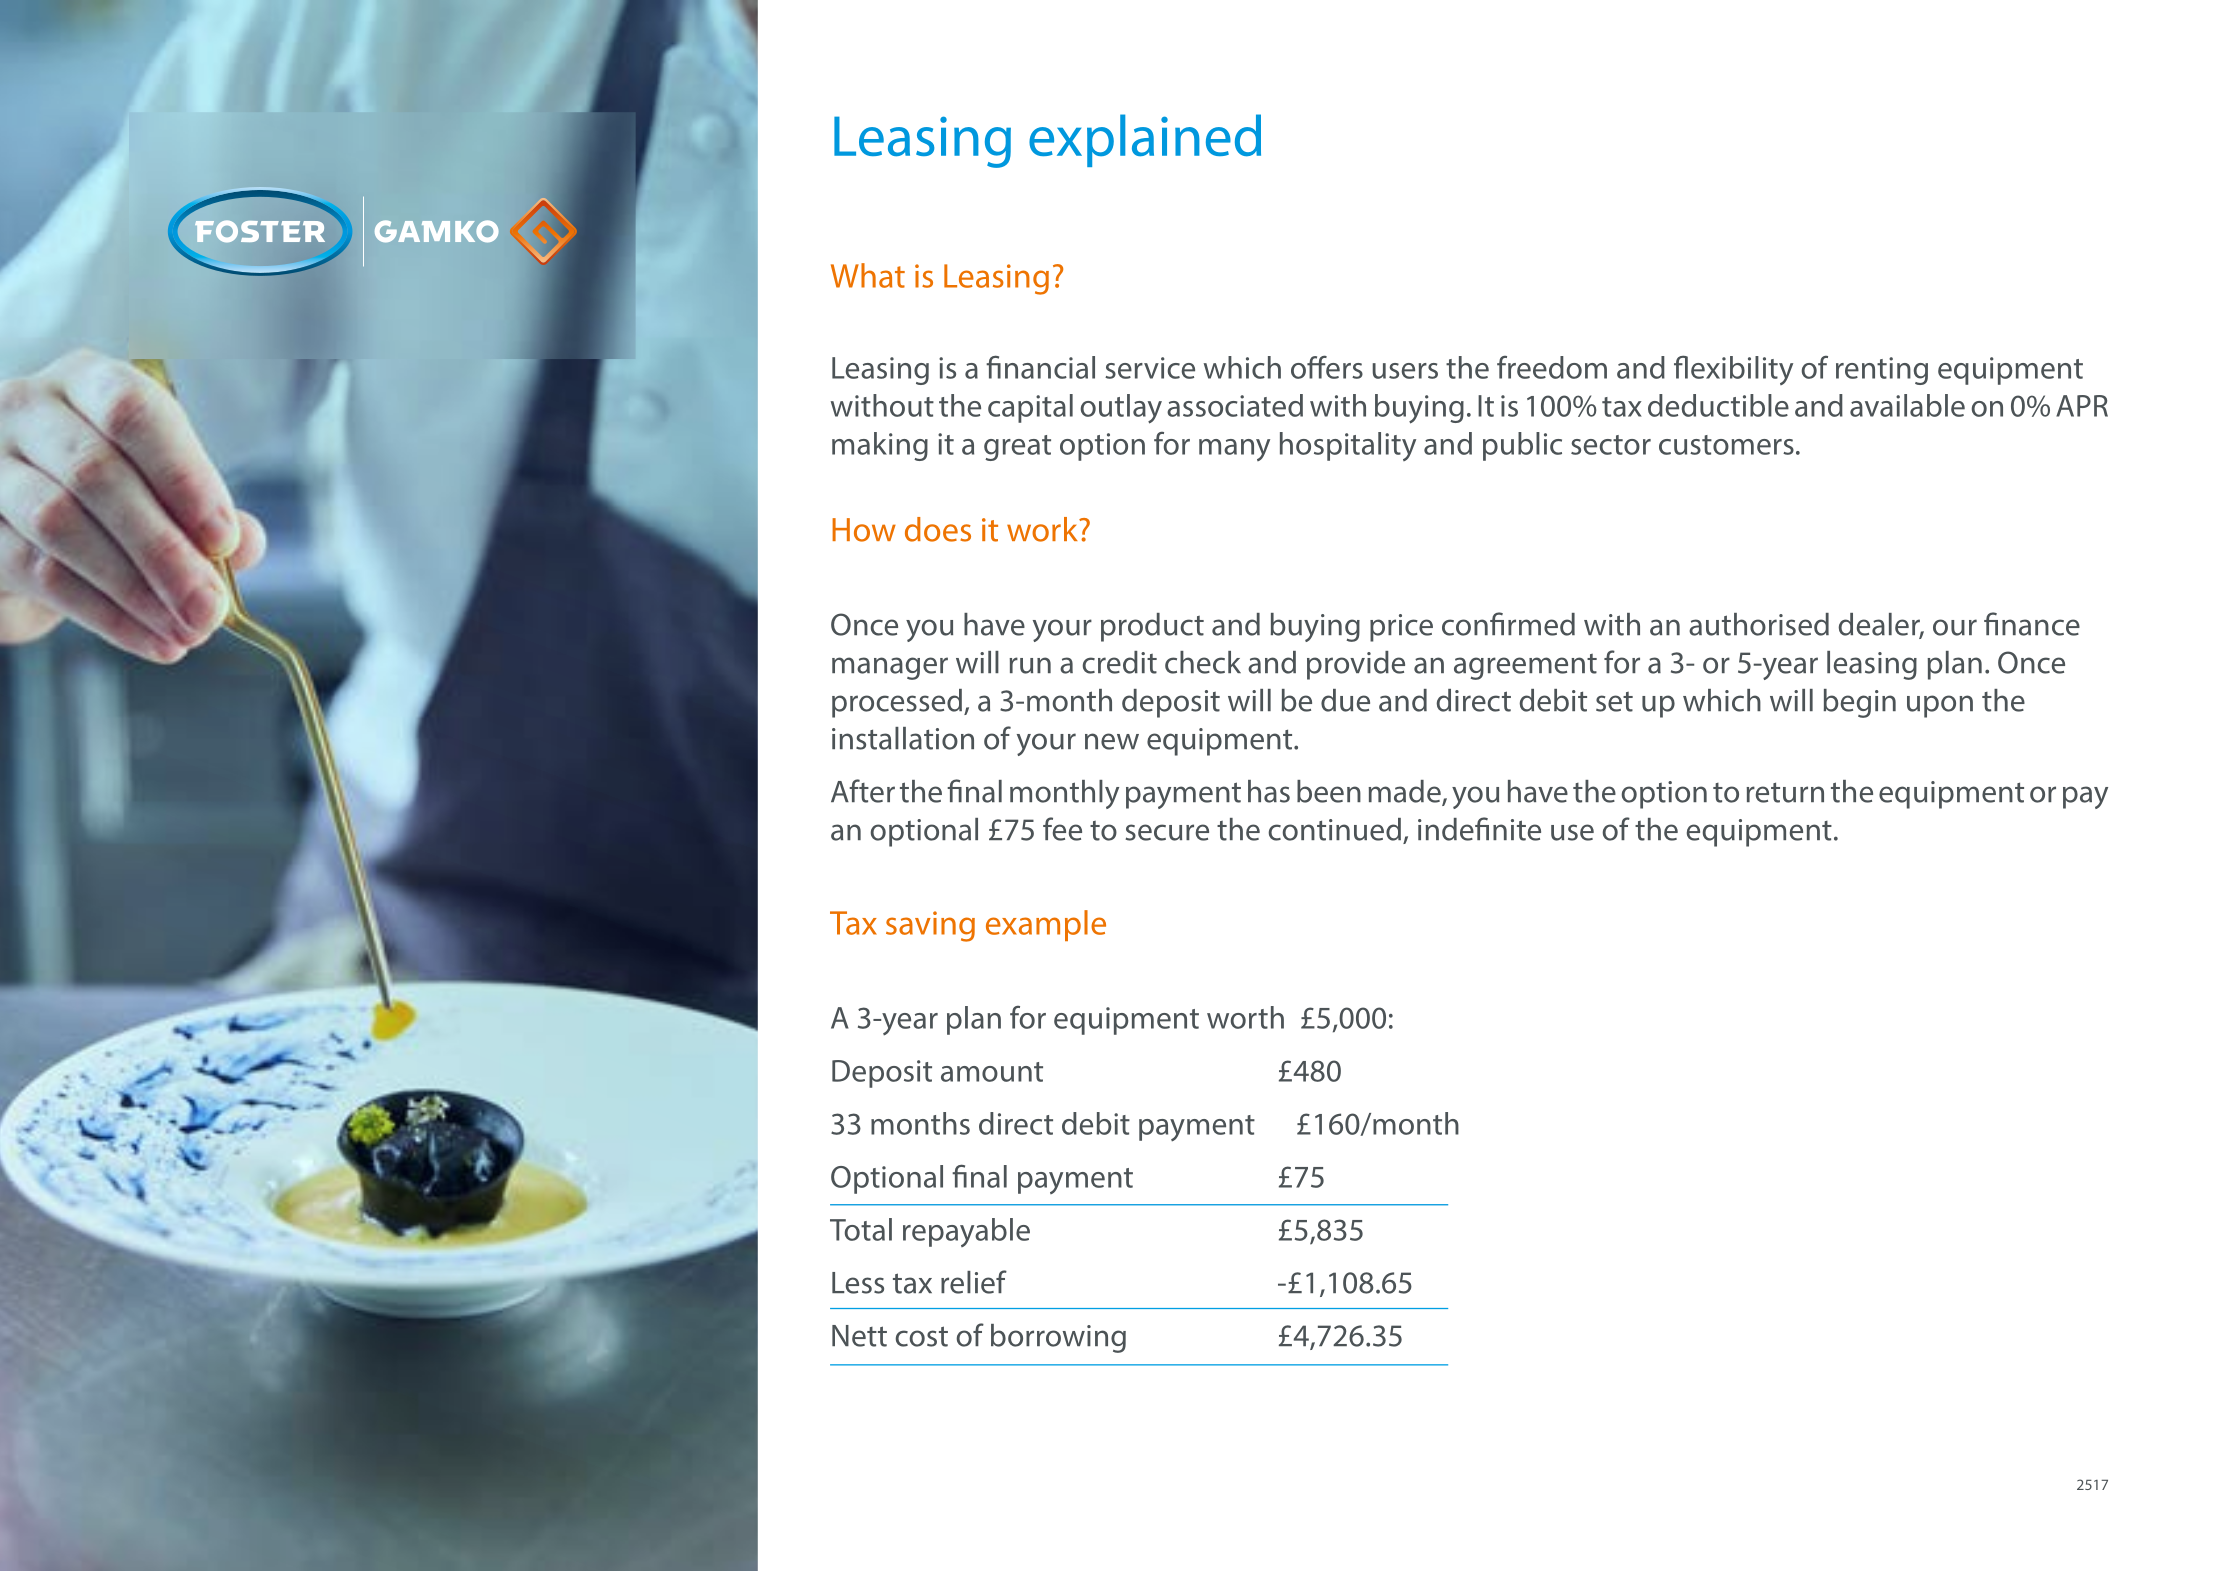  I want to click on great, so click(1017, 448).
